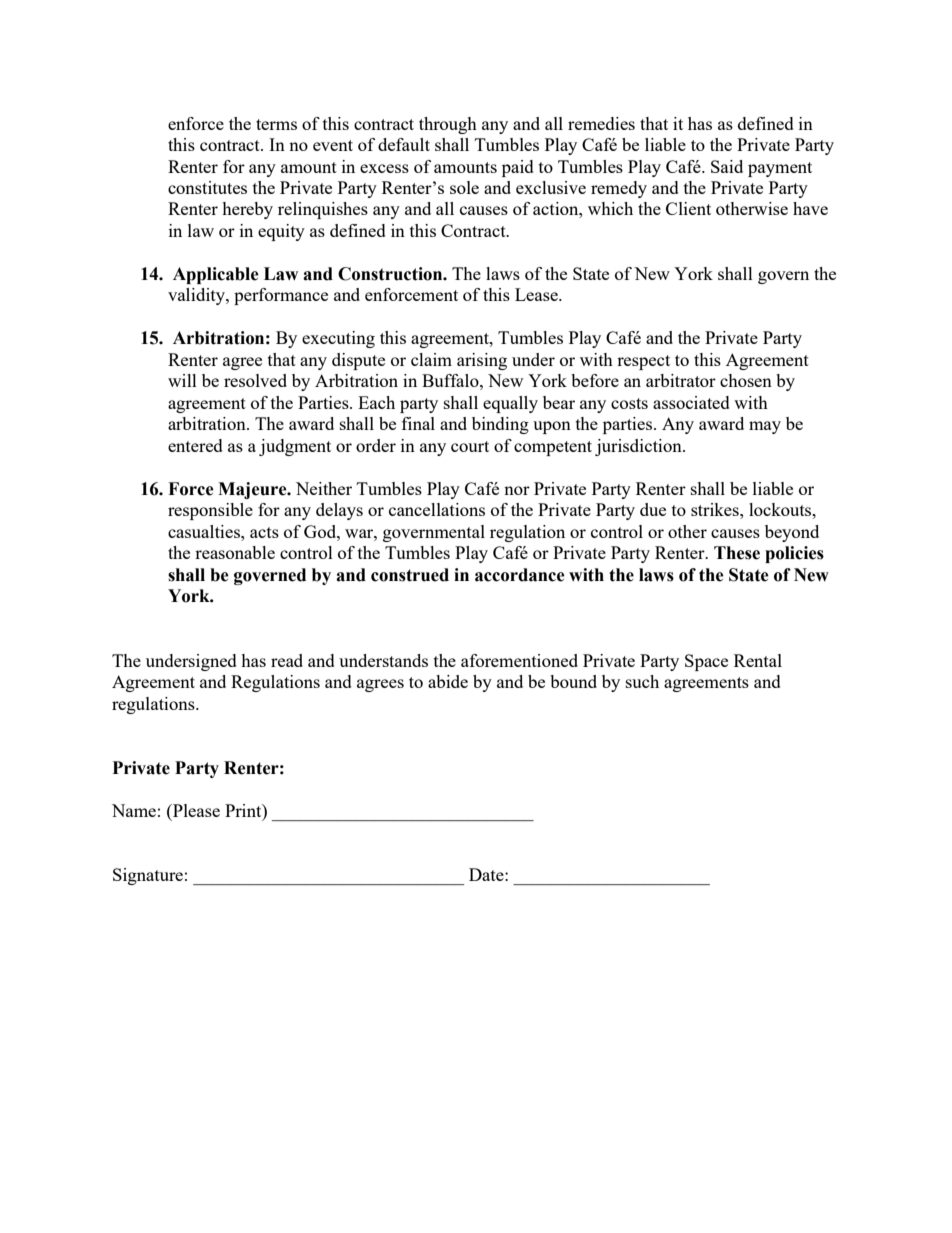 This screenshot has height=1233, width=952. Describe the element at coordinates (653, 509) in the screenshot. I see `due` at that location.
